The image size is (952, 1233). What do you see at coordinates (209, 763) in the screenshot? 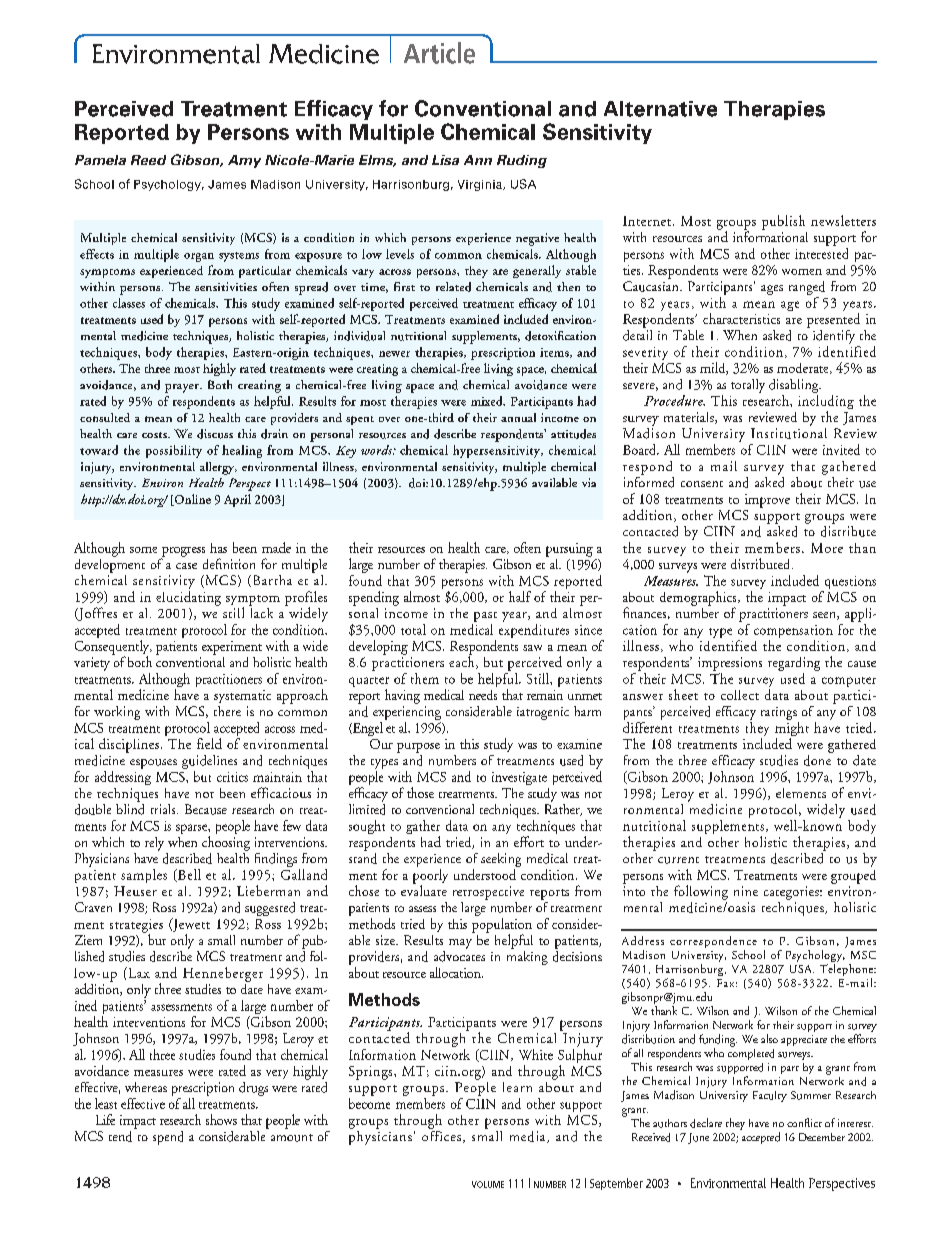
I see `guidelines` at bounding box center [209, 763].
